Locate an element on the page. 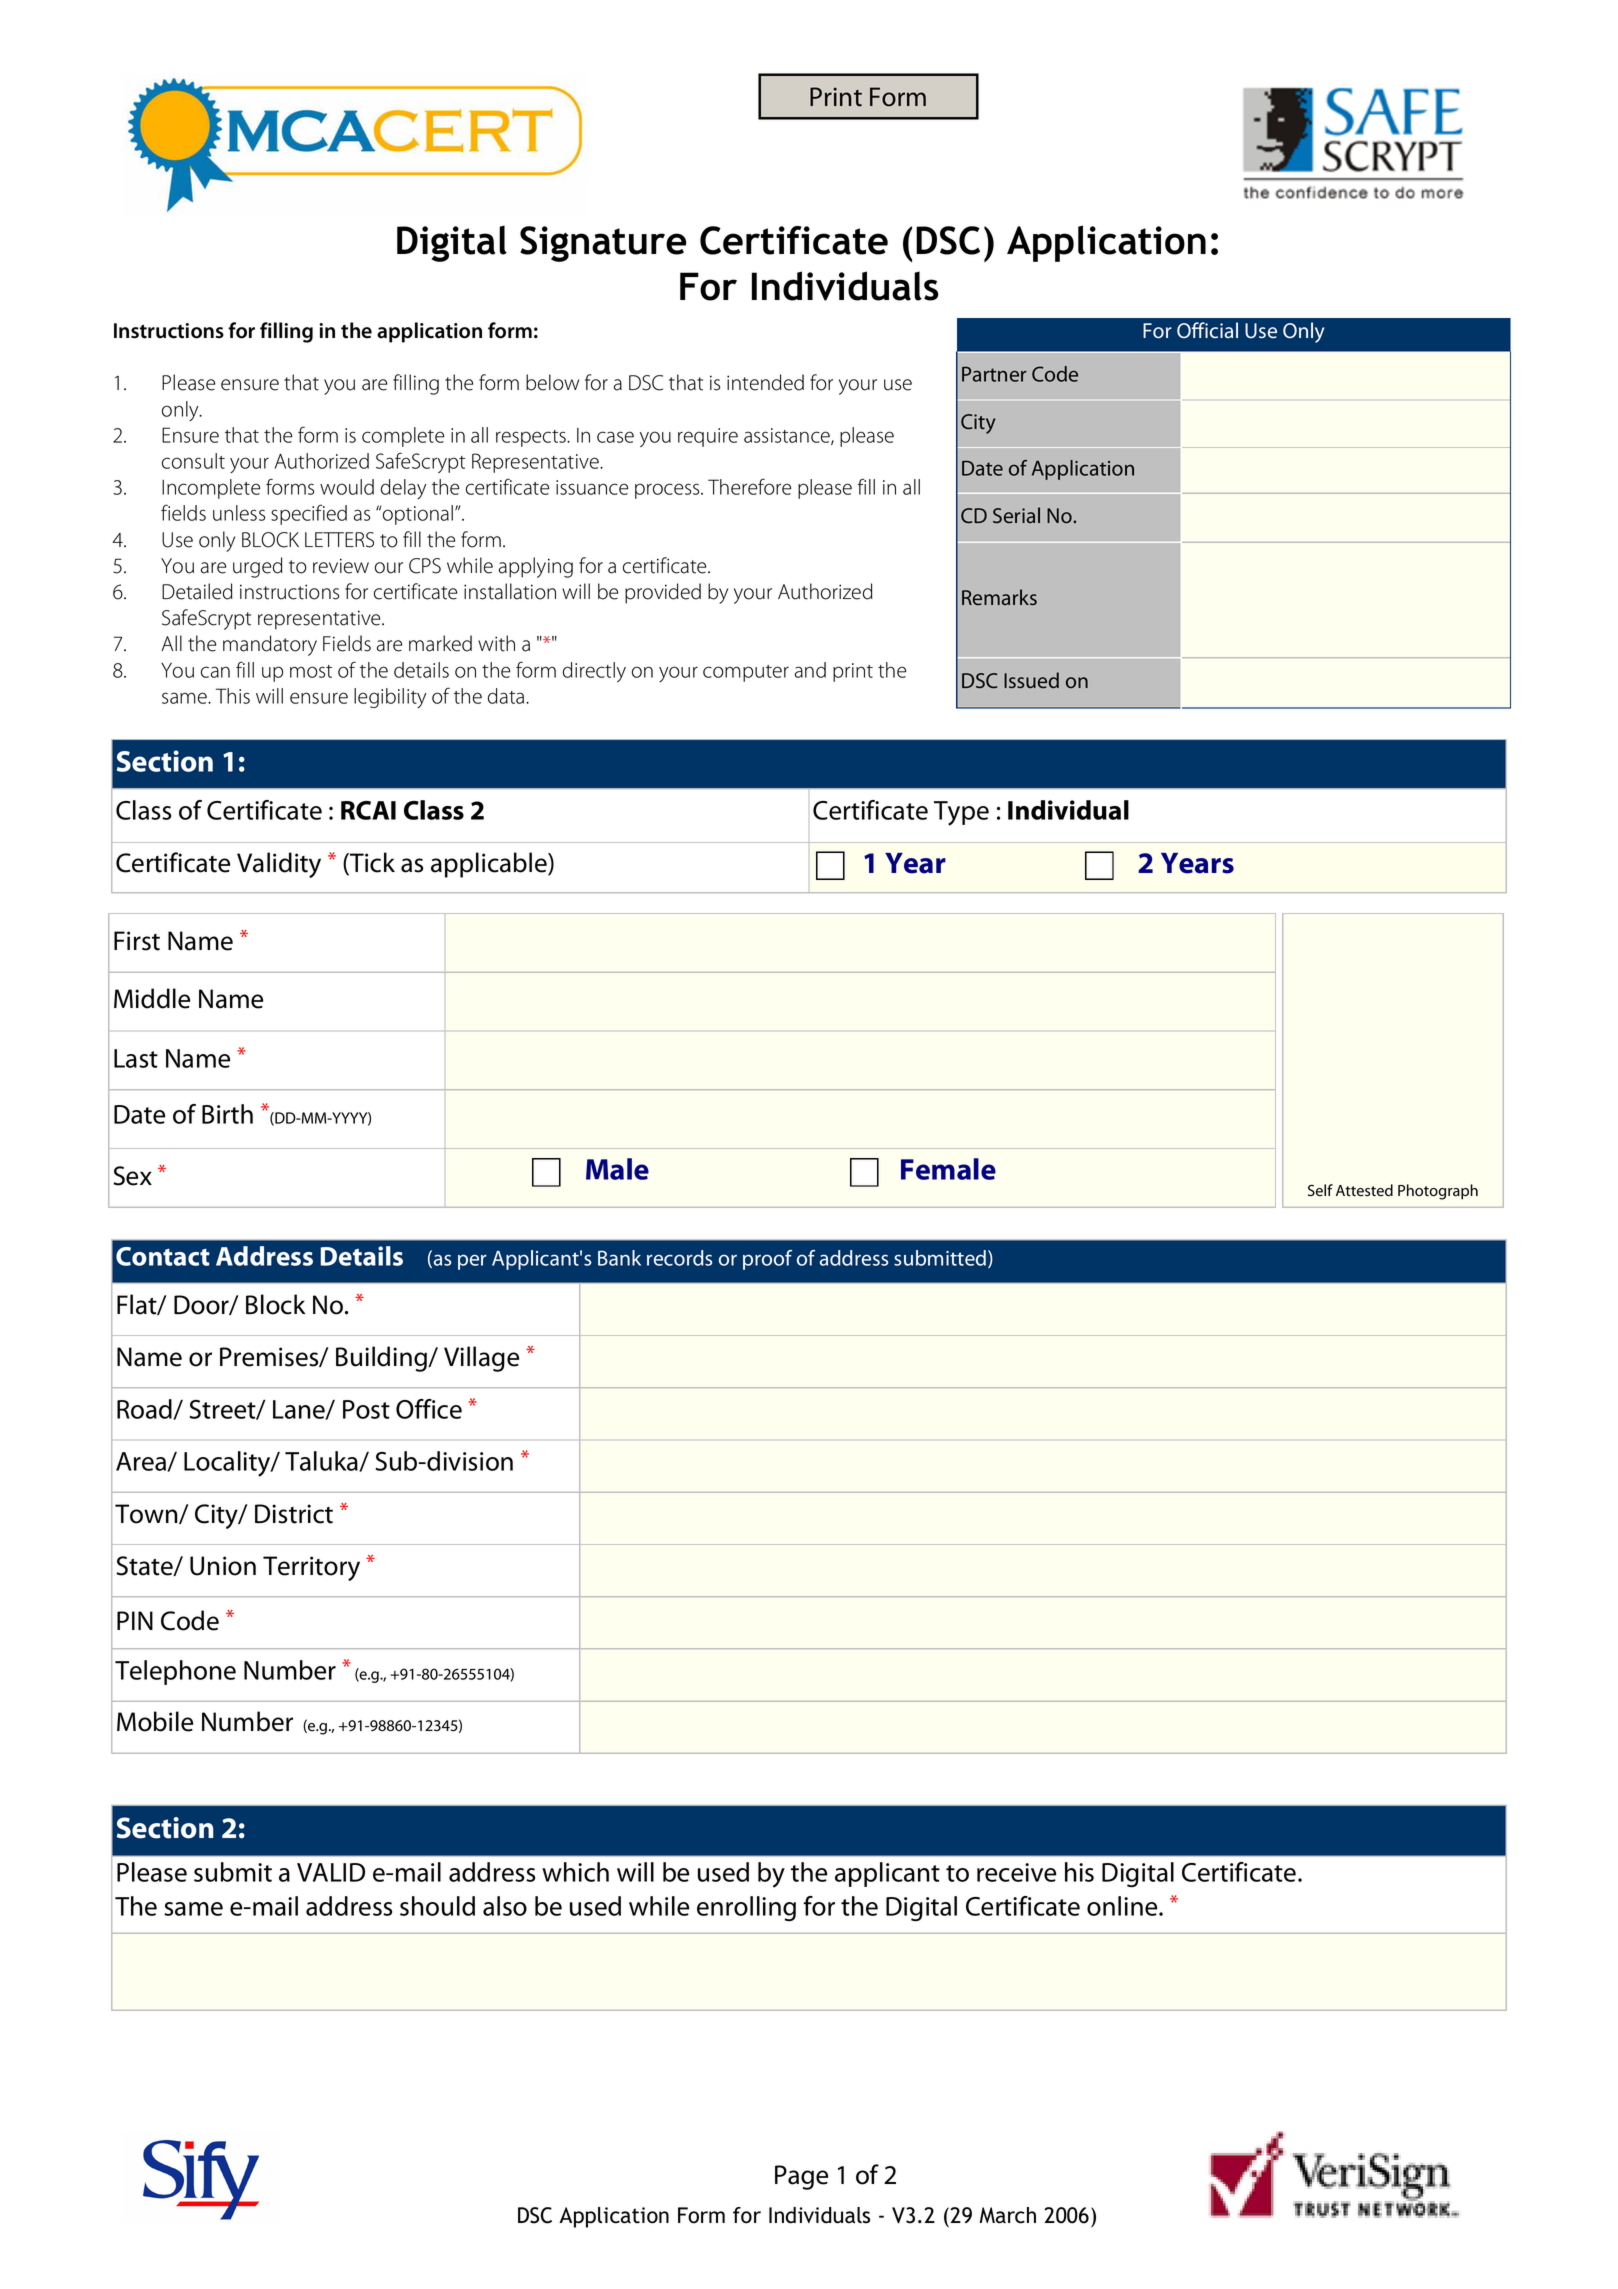 The image size is (1618, 2289). Self is located at coordinates (1320, 1190).
